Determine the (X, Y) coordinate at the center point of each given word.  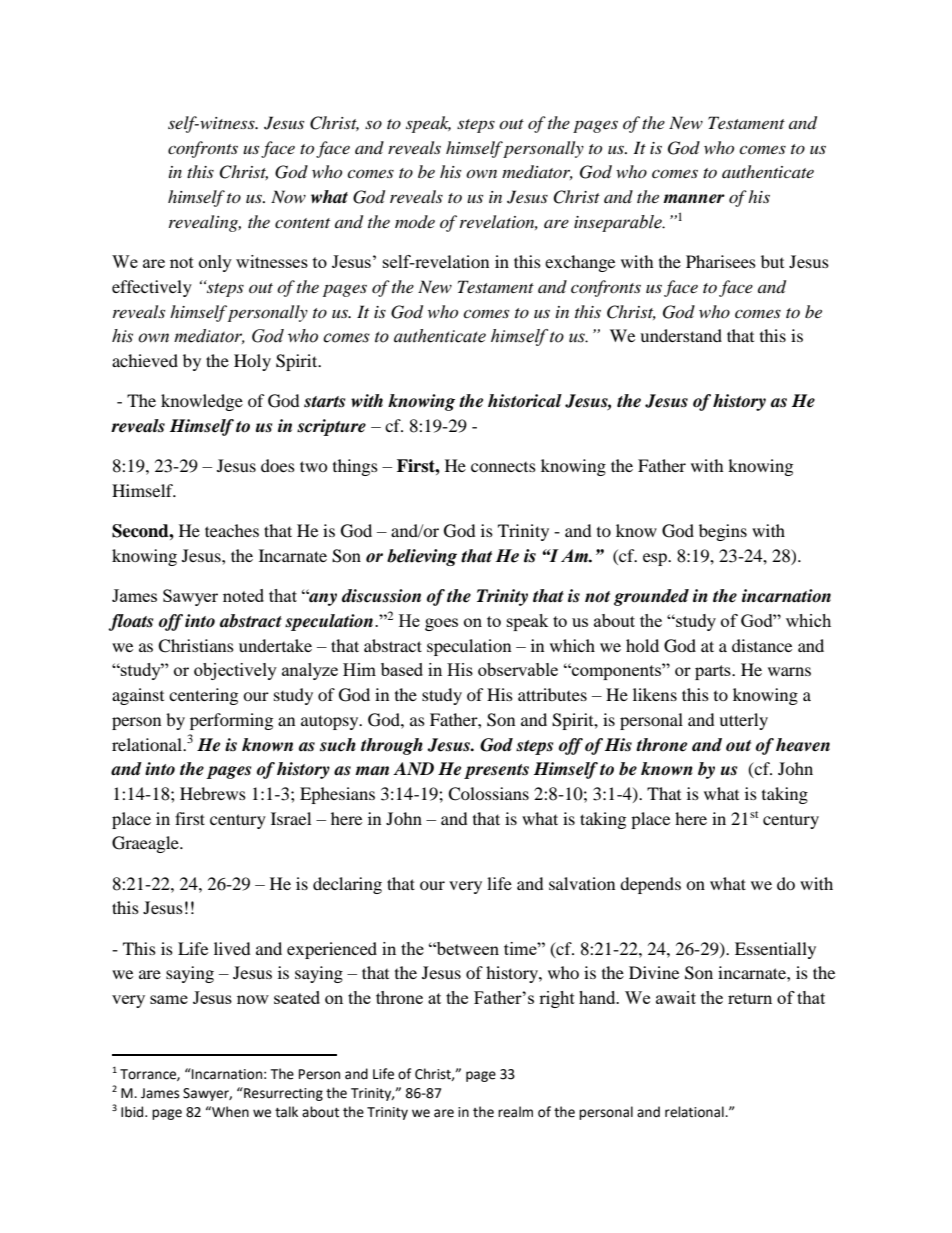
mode (415, 221)
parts (714, 672)
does (278, 465)
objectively (235, 671)
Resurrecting (282, 1094)
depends (650, 885)
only (215, 263)
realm (515, 1112)
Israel (291, 818)
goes (441, 624)
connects (503, 467)
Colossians (488, 794)
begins (723, 532)
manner (694, 199)
